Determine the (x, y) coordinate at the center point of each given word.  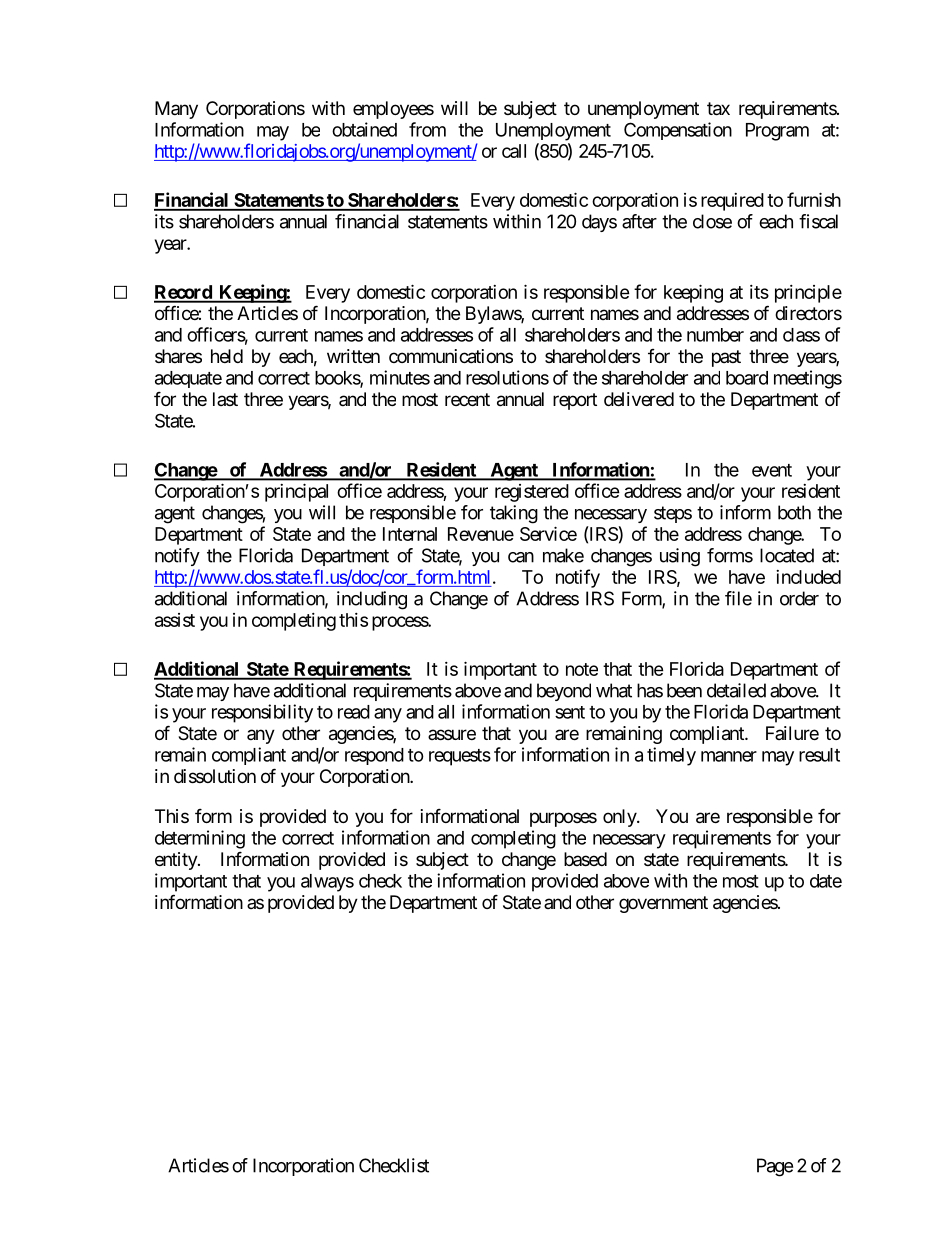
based (585, 859)
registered (532, 493)
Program (777, 132)
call (514, 151)
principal (296, 492)
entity (177, 861)
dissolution (215, 776)
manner (729, 756)
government (663, 904)
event (772, 470)
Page (775, 1167)
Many (176, 110)
